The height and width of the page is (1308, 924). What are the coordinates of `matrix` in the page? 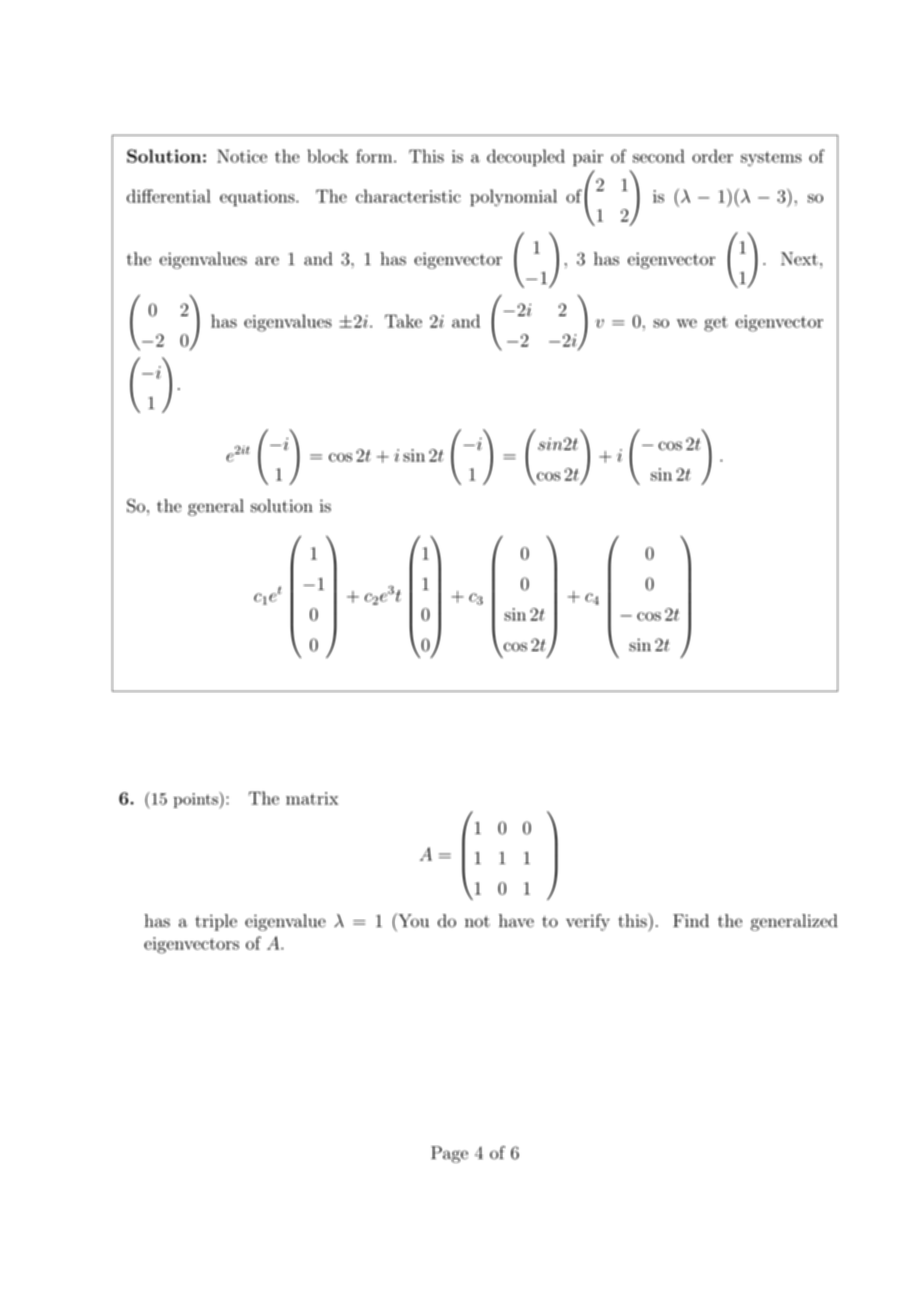 It's located at (312, 798).
